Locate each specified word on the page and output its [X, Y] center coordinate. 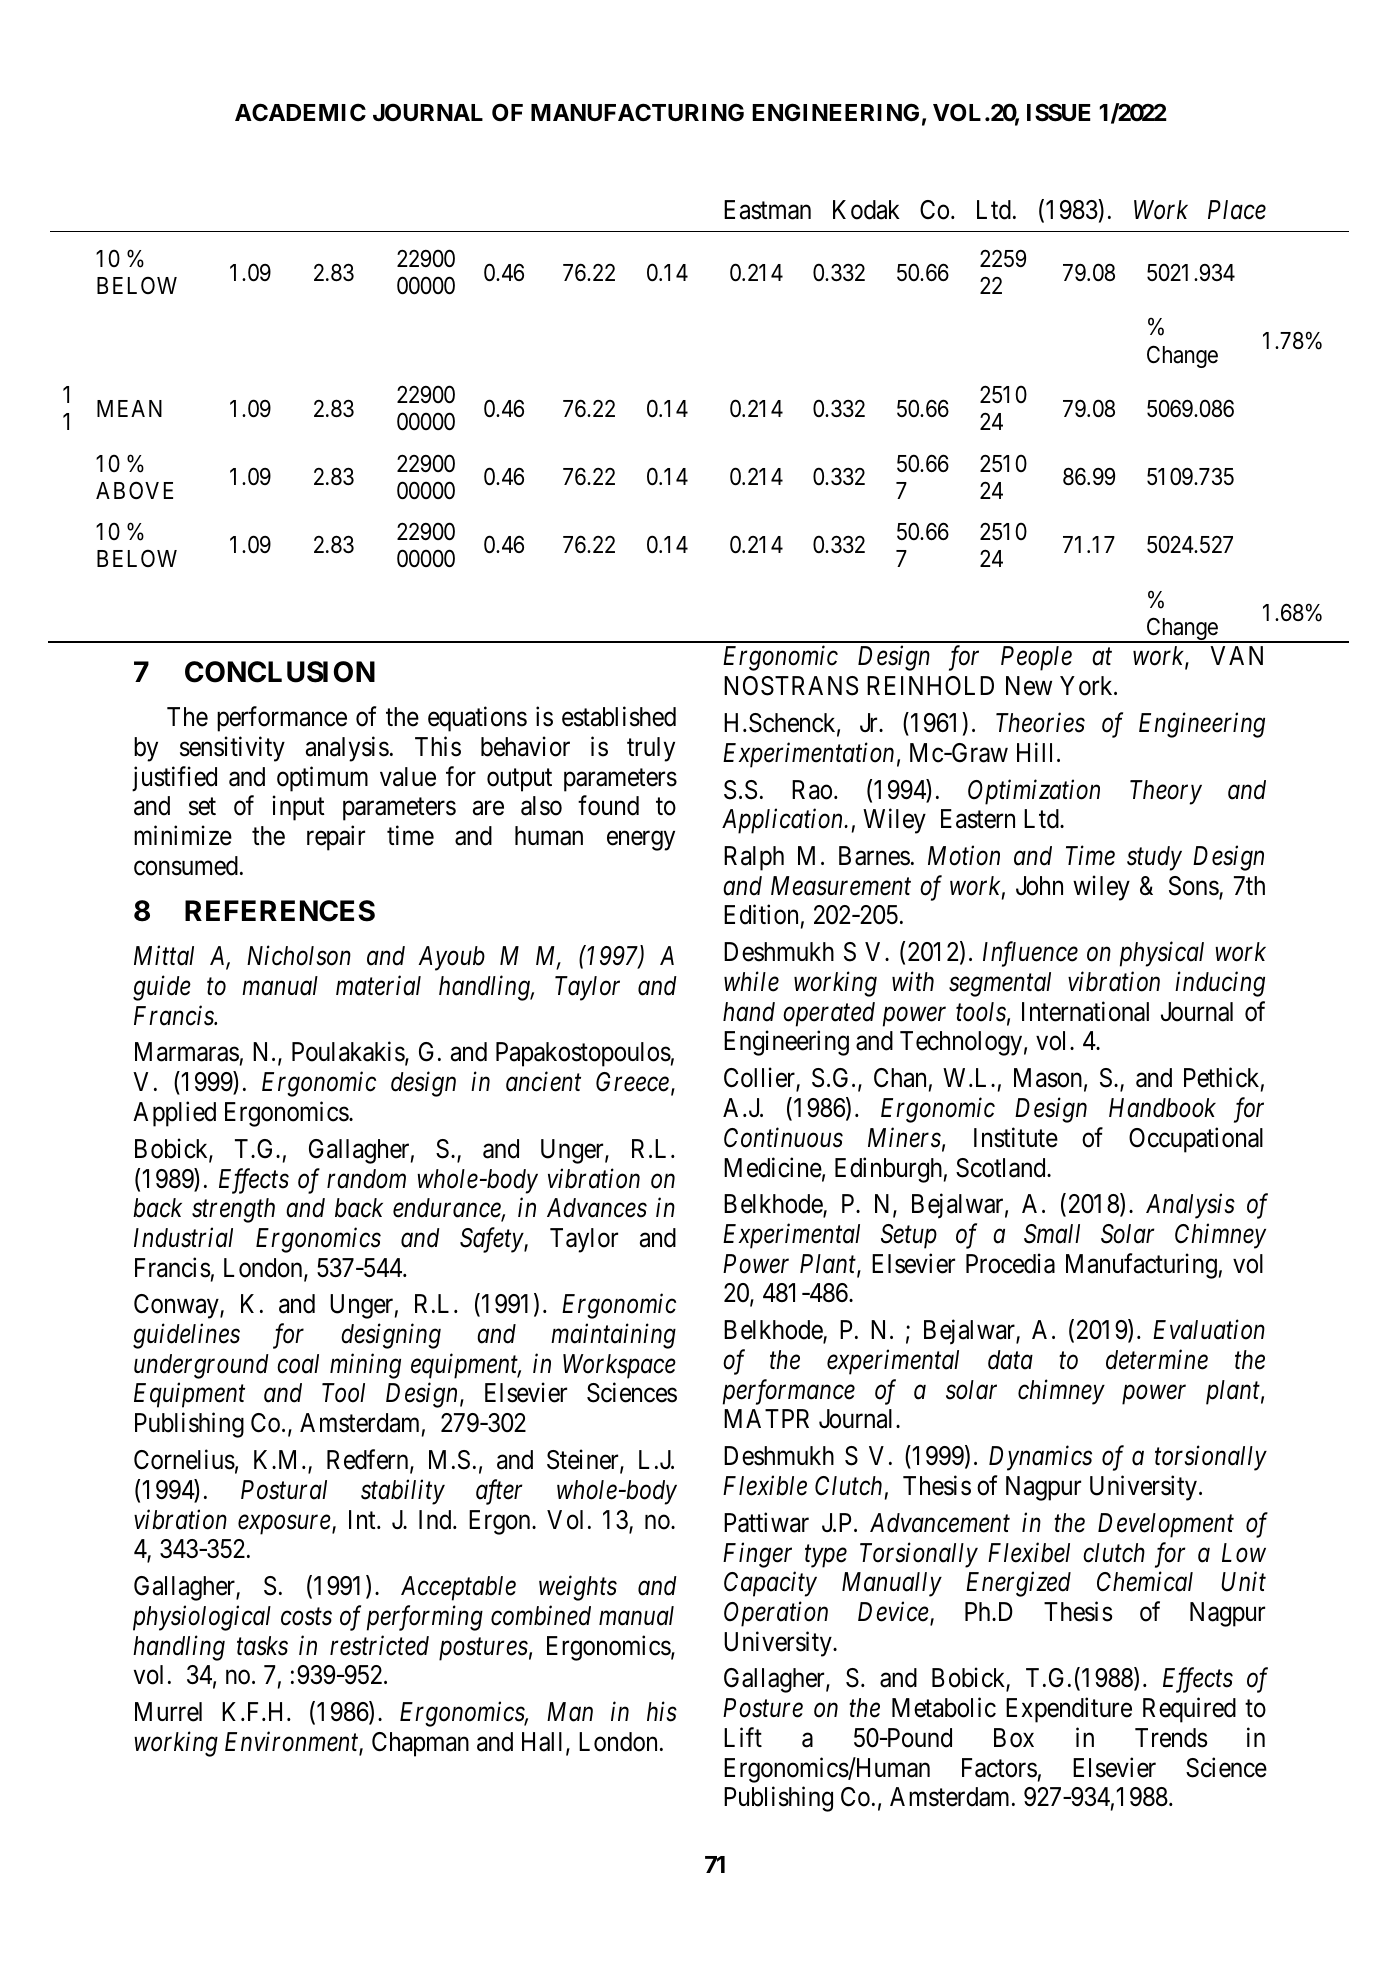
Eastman [767, 210]
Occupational [1196, 1140]
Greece [632, 1082]
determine [1157, 1359]
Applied [174, 1114]
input [299, 808]
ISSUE [1059, 112]
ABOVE [134, 490]
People [1036, 658]
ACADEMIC [300, 112]
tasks [262, 1646]
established [619, 716]
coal [298, 1364]
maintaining [613, 1336]
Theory [1166, 792]
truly [651, 749]
